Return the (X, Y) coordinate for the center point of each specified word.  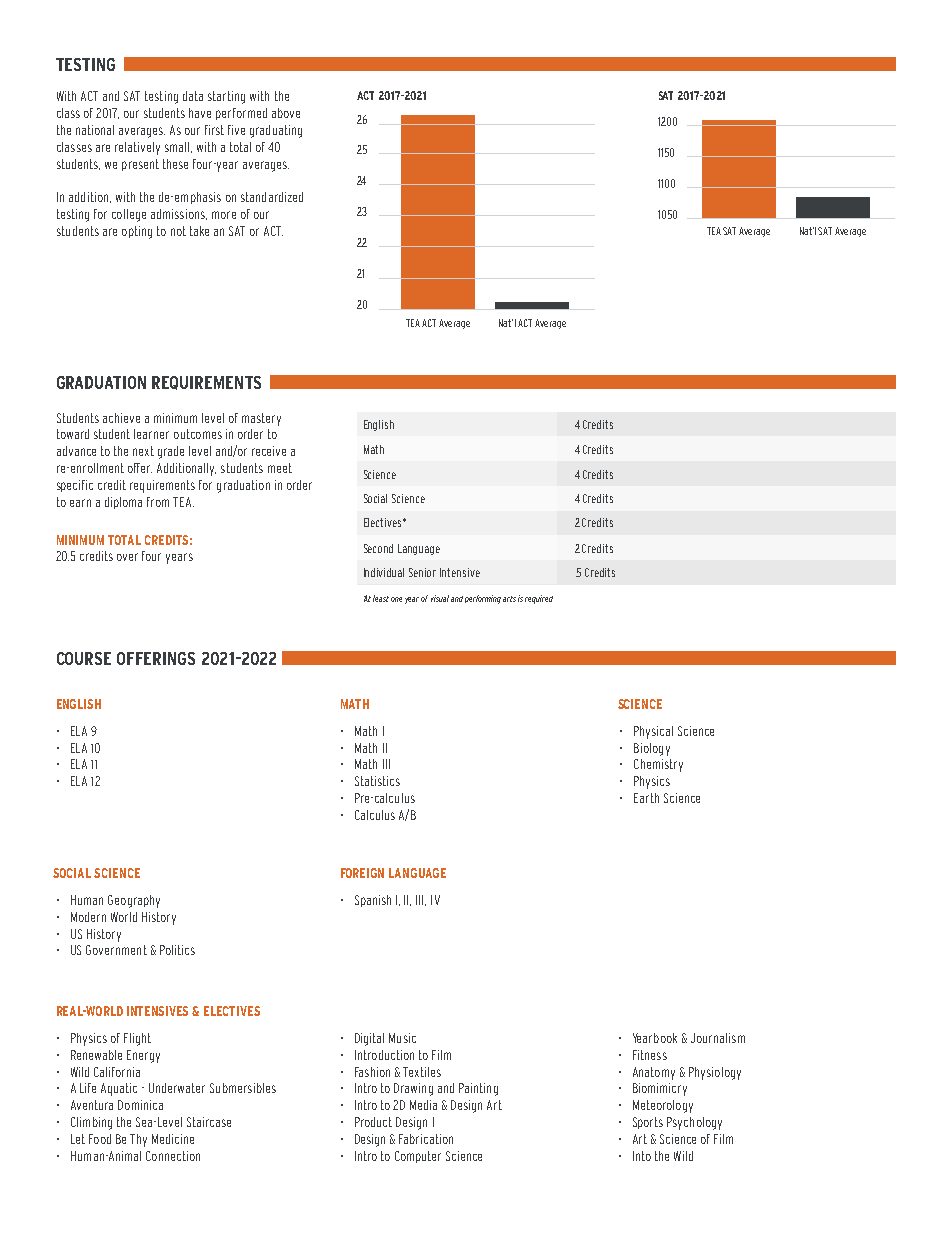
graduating (276, 131)
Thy (138, 1140)
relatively (137, 148)
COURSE (84, 658)
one (396, 599)
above (286, 113)
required (539, 599)
